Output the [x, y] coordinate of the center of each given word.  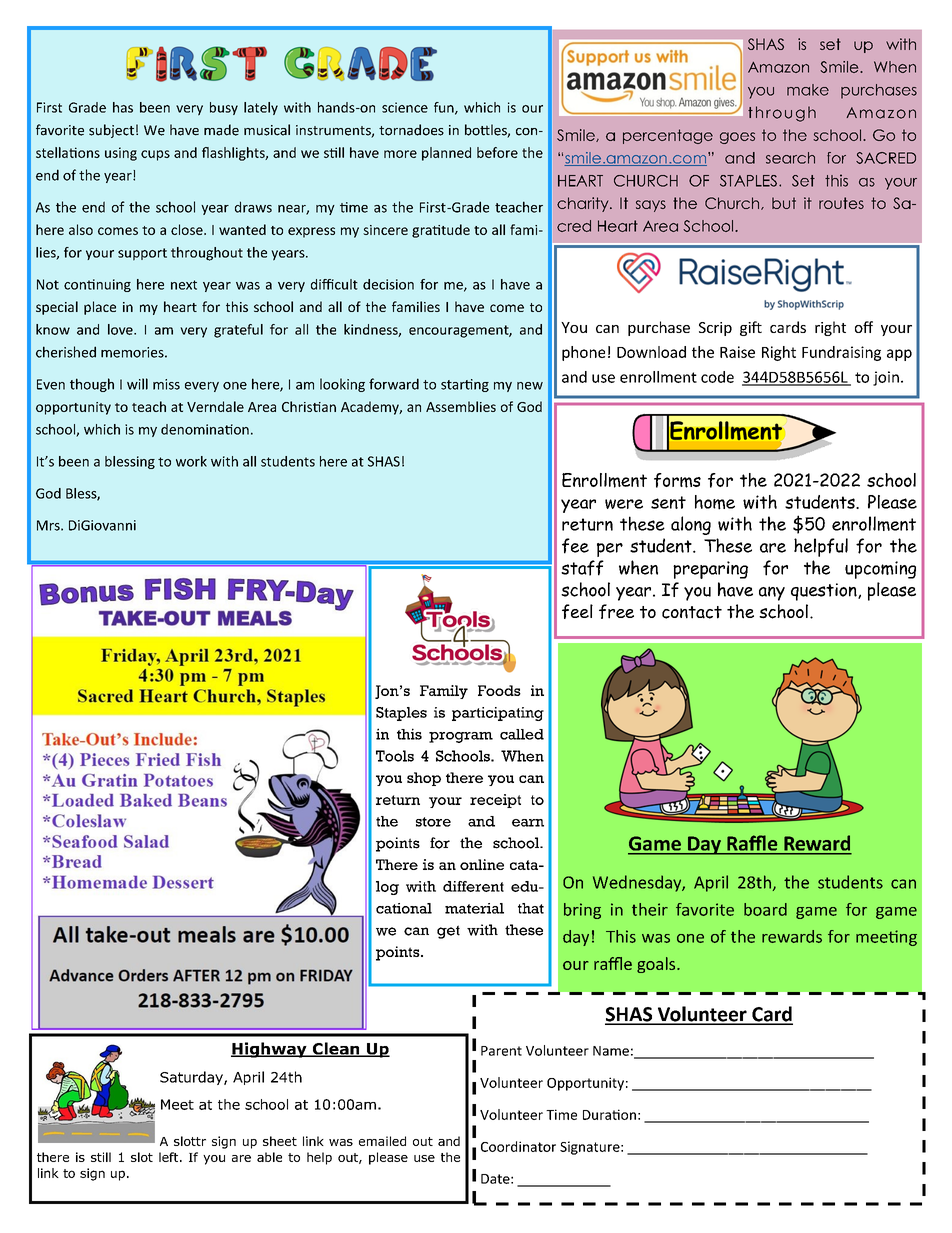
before [497, 152]
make [808, 90]
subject [111, 131]
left [170, 1157]
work [191, 461]
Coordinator [518, 1146]
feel [577, 611]
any [772, 593]
